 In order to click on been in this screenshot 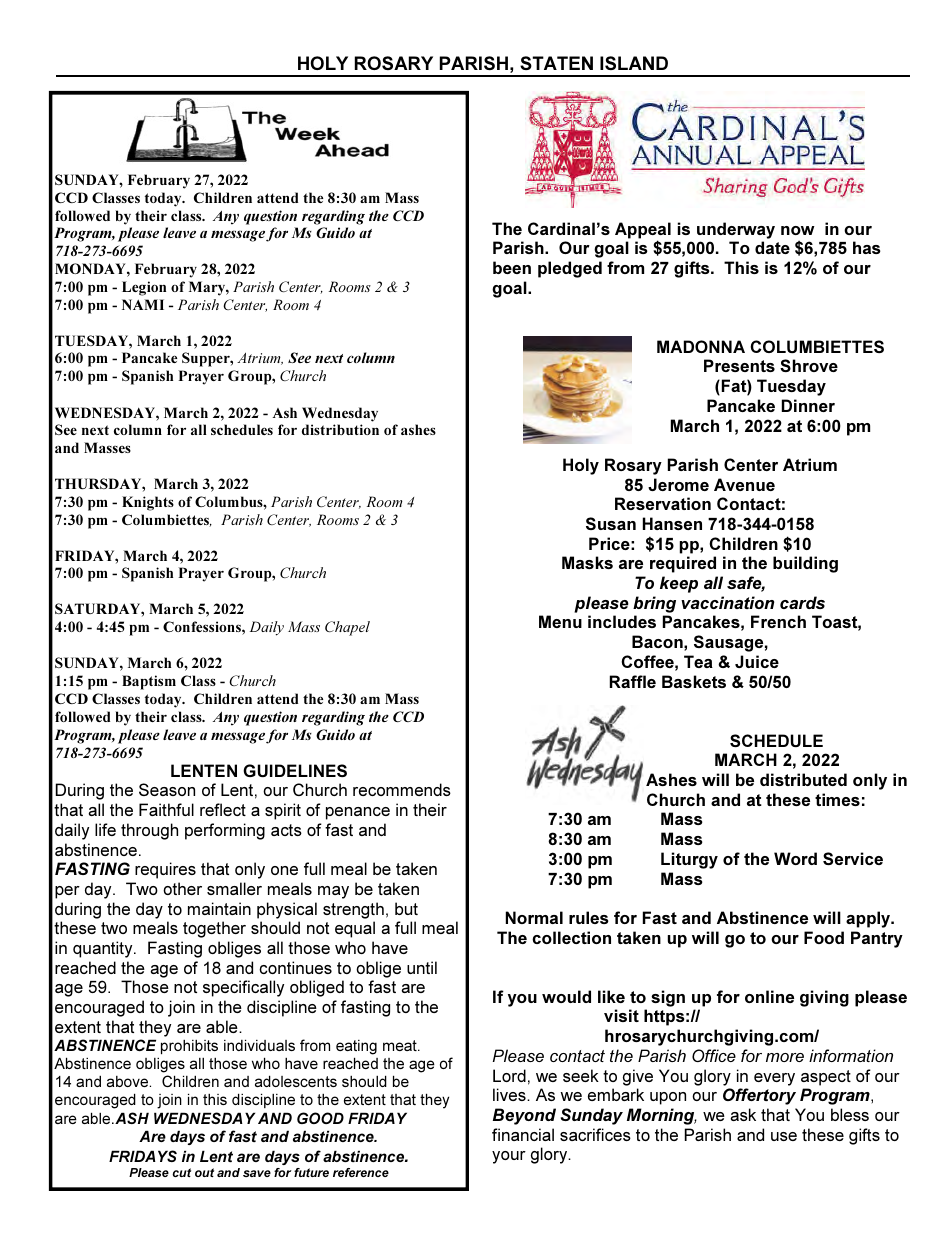, I will do `click(512, 267)`.
